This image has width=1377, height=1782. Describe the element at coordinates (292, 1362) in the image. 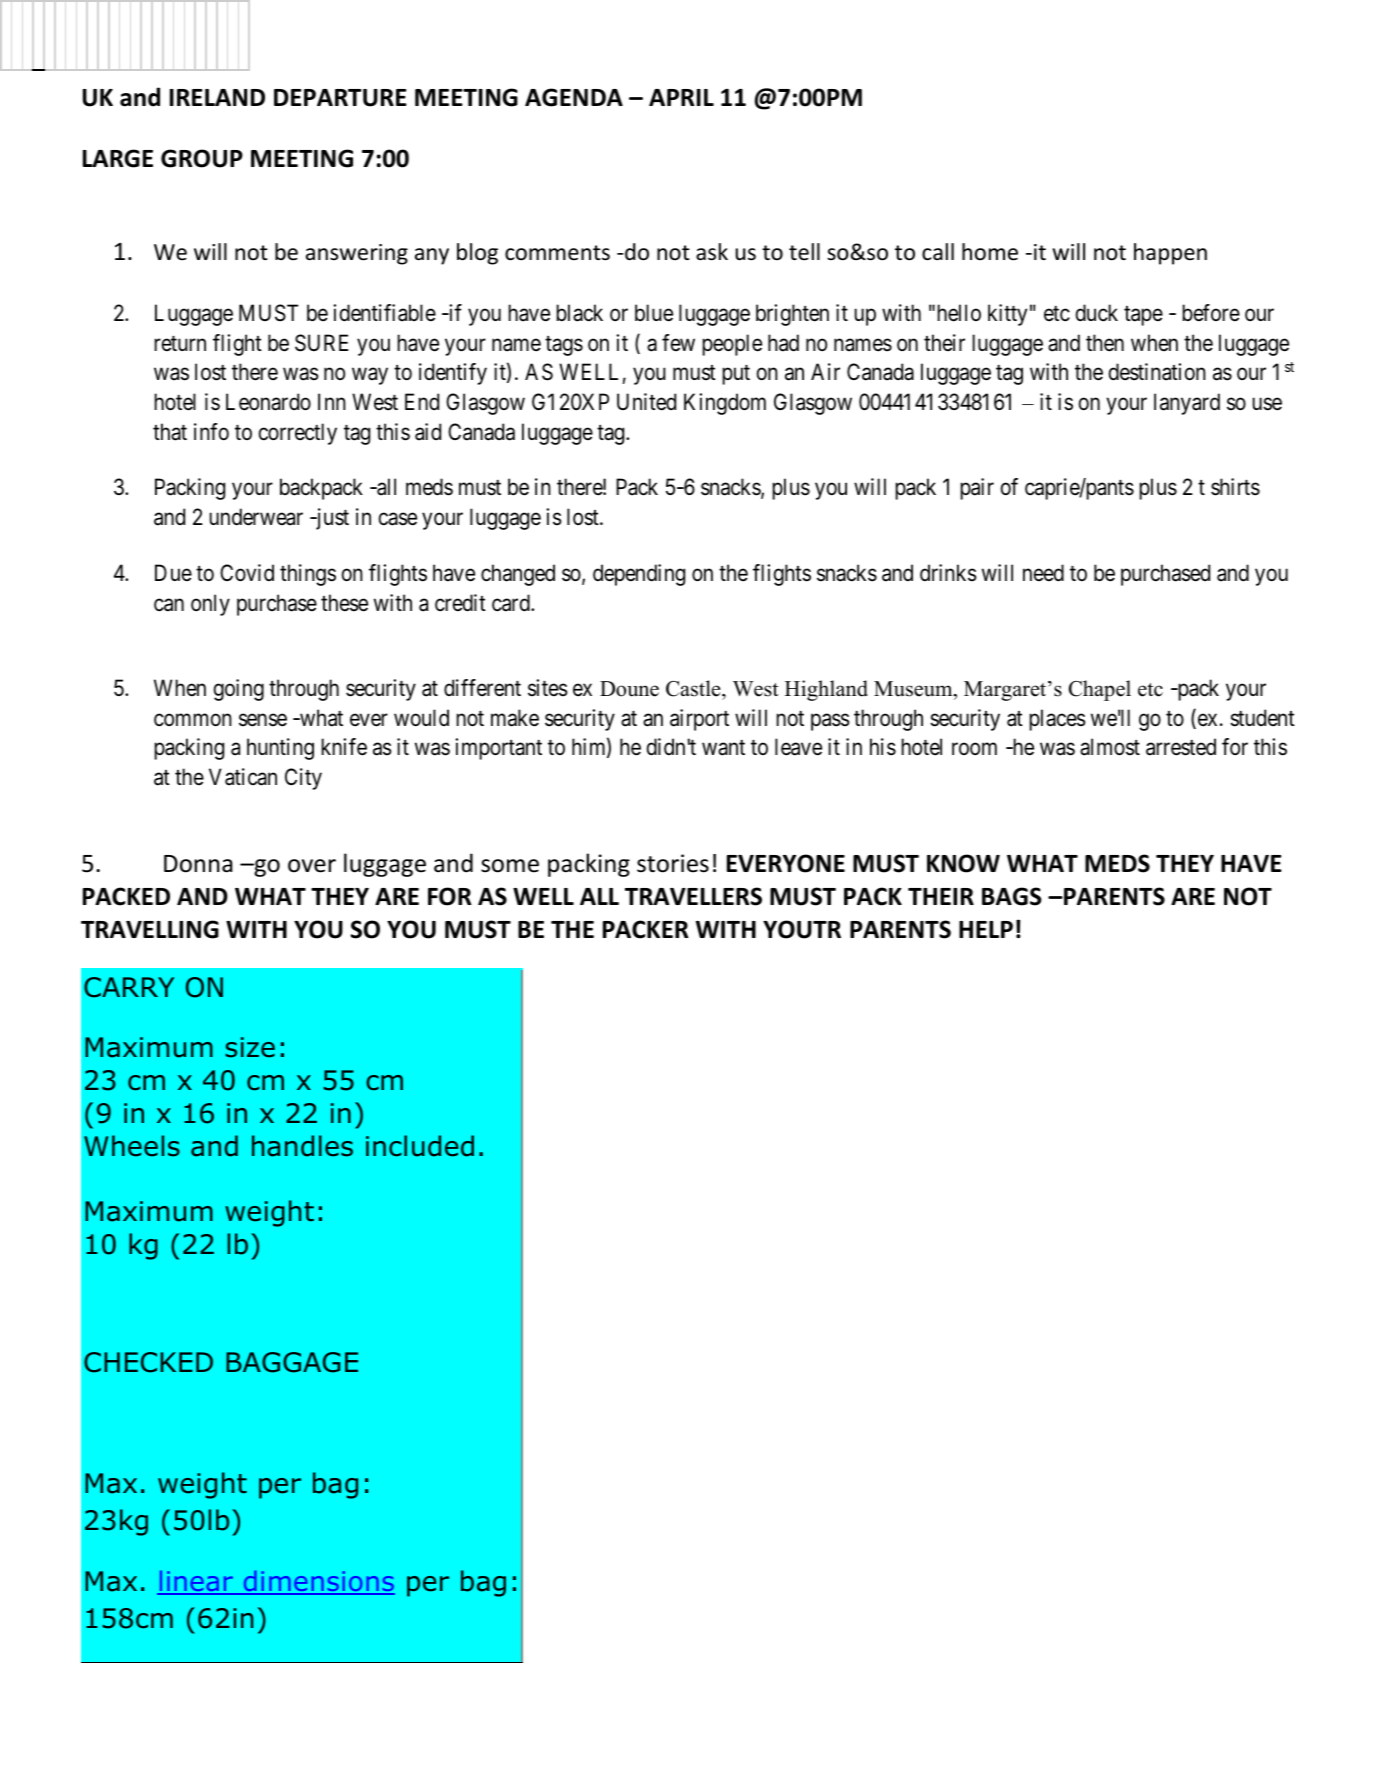

I see `BAGGAGE` at that location.
